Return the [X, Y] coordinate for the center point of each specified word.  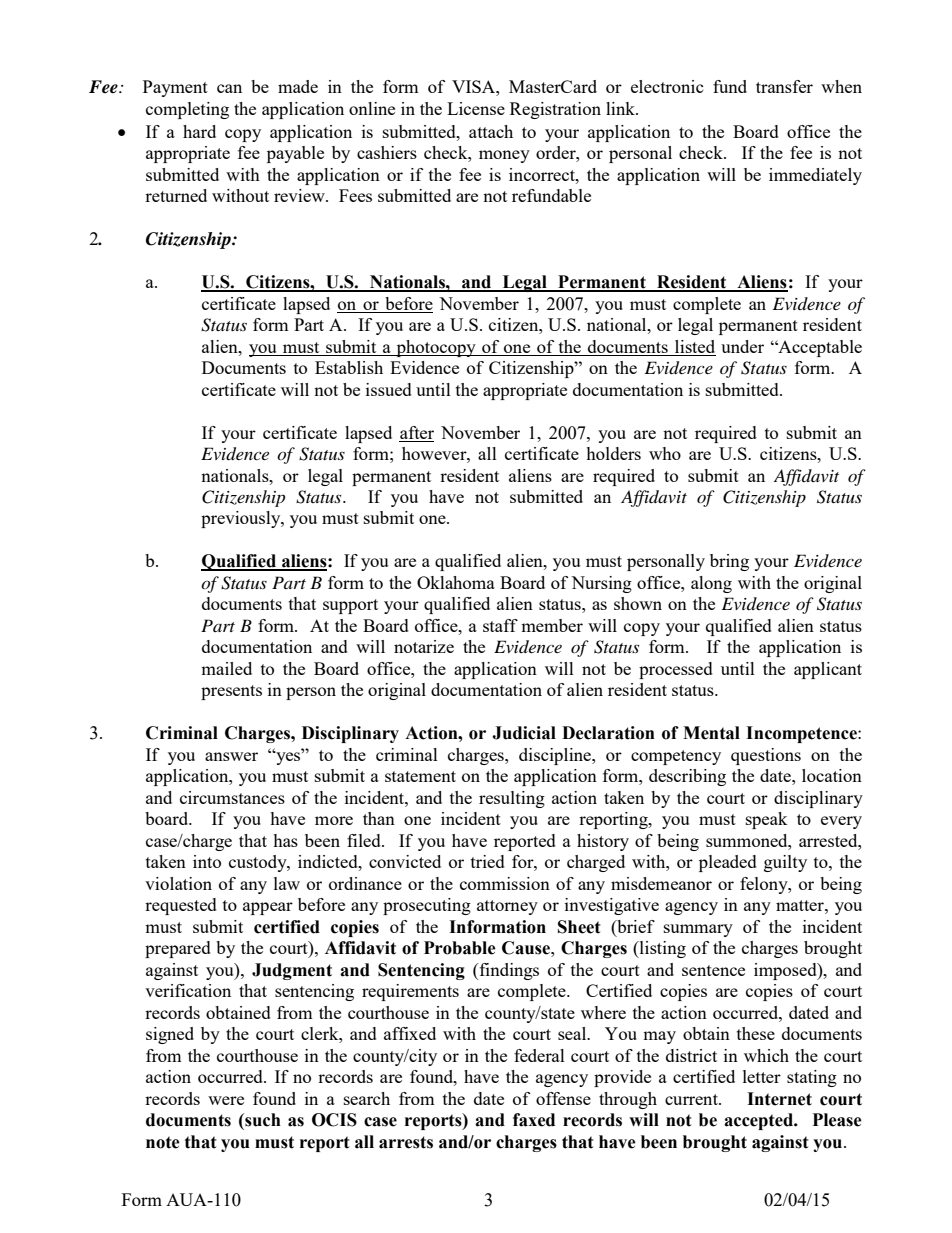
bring [729, 562]
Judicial [524, 733]
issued [389, 389]
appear [268, 908]
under [742, 346]
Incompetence [802, 734]
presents [231, 692]
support [350, 606]
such [262, 1120]
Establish [349, 367]
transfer [784, 86]
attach [491, 131]
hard [199, 131]
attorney [507, 907]
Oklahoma [456, 582]
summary [698, 930]
